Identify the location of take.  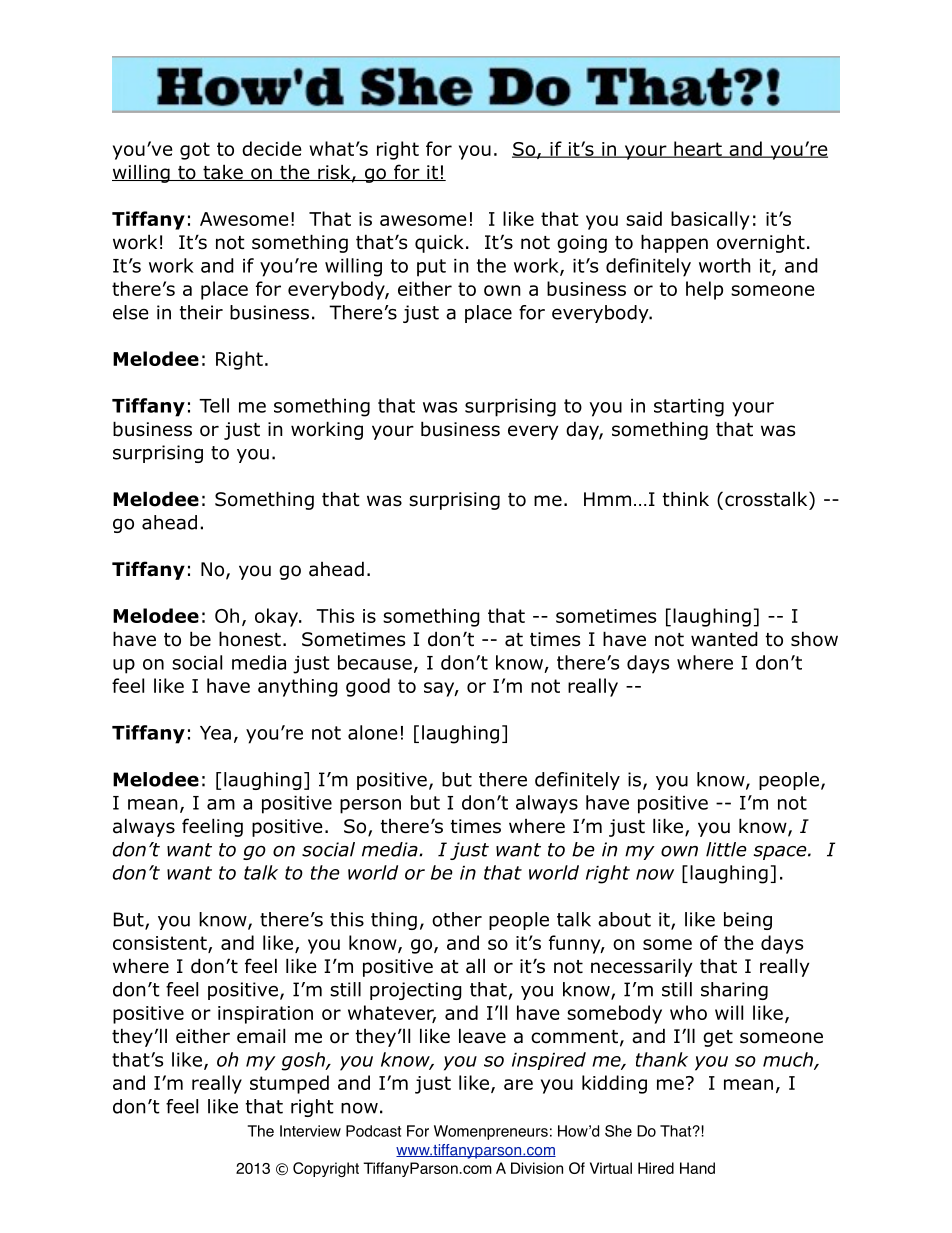
(223, 172).
